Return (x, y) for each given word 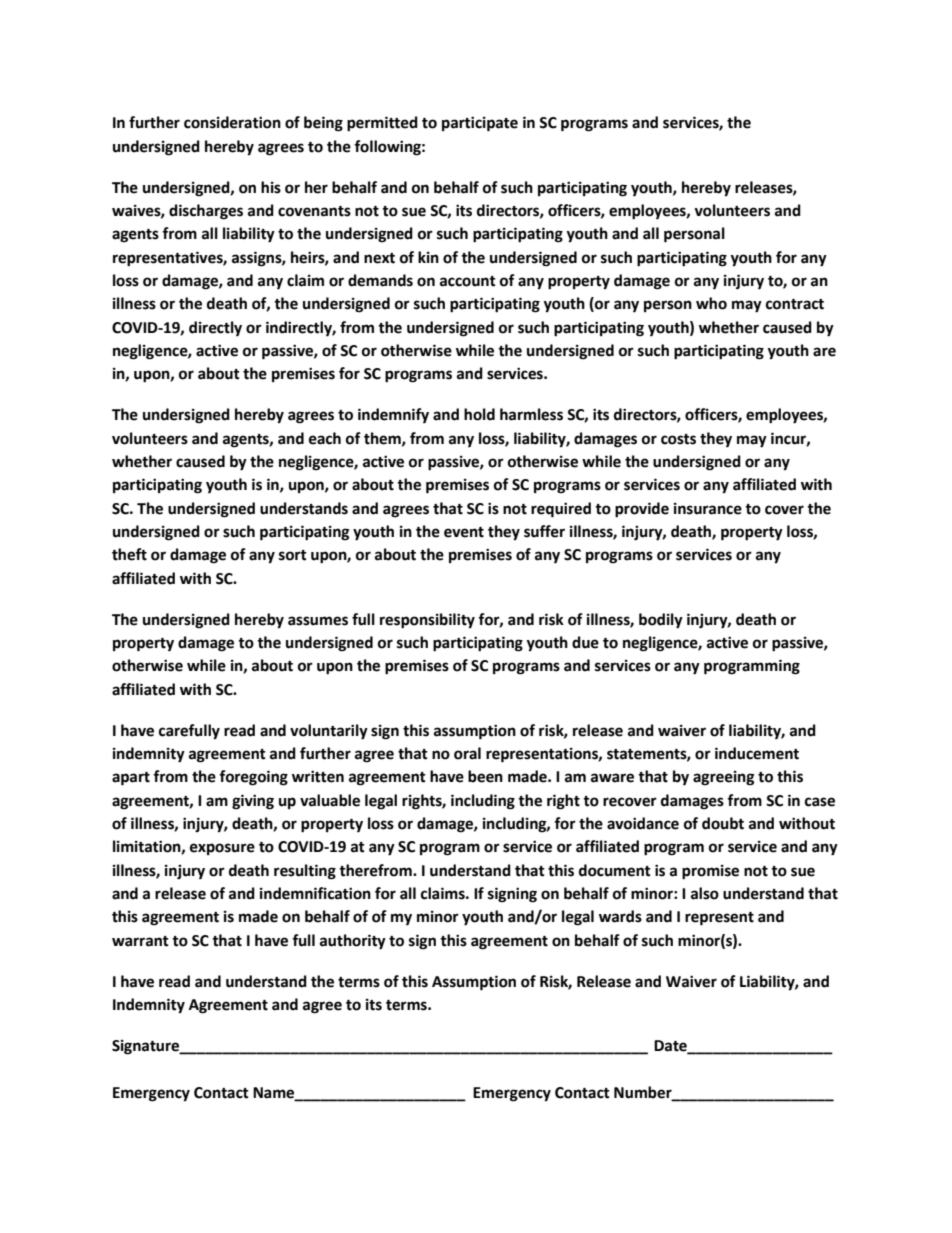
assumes (318, 621)
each (325, 438)
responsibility (427, 621)
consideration (232, 122)
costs (678, 439)
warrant (140, 941)
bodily (661, 621)
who (711, 303)
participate (480, 124)
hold (479, 414)
